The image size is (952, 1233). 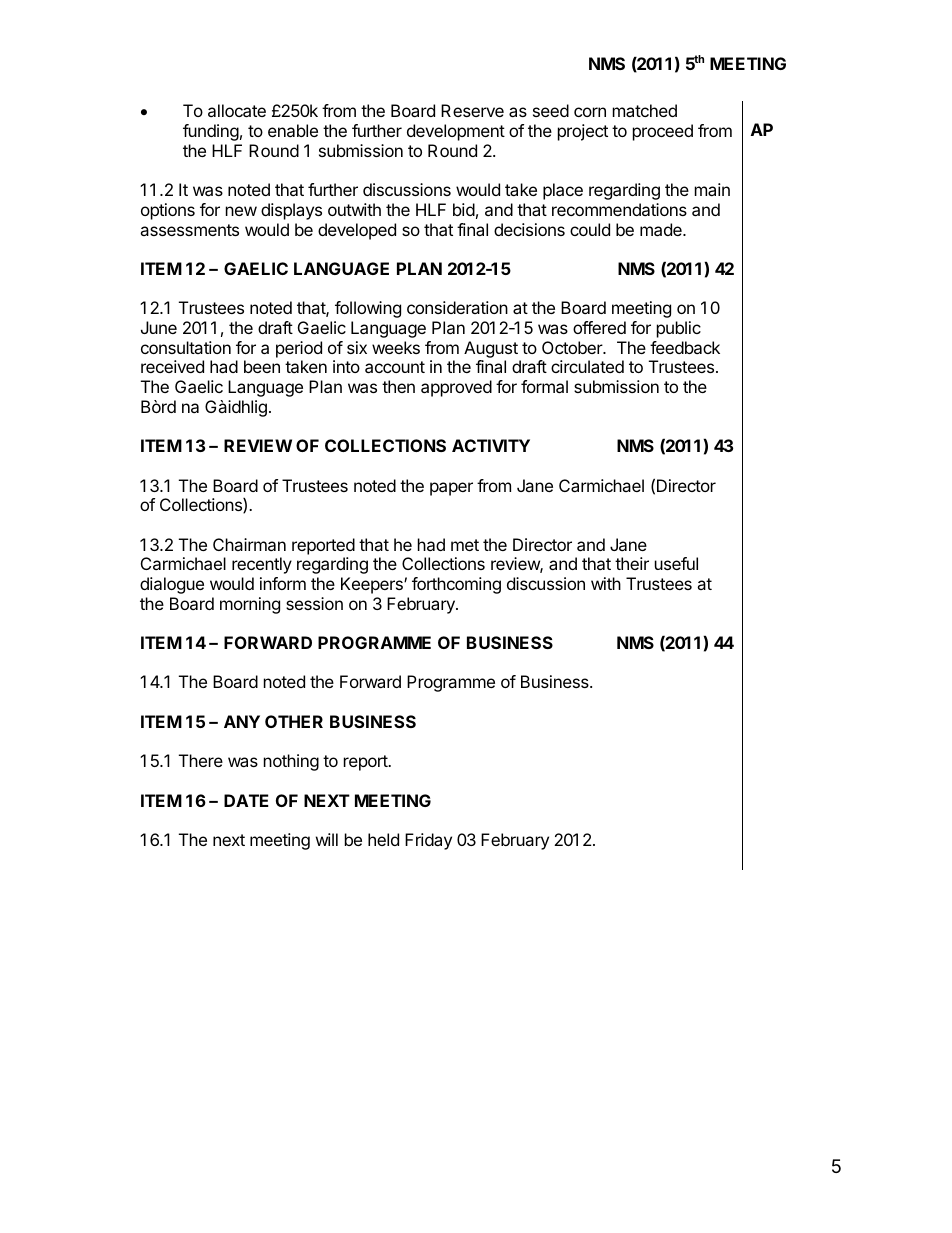 What do you see at coordinates (249, 544) in the screenshot?
I see `Chairman` at bounding box center [249, 544].
